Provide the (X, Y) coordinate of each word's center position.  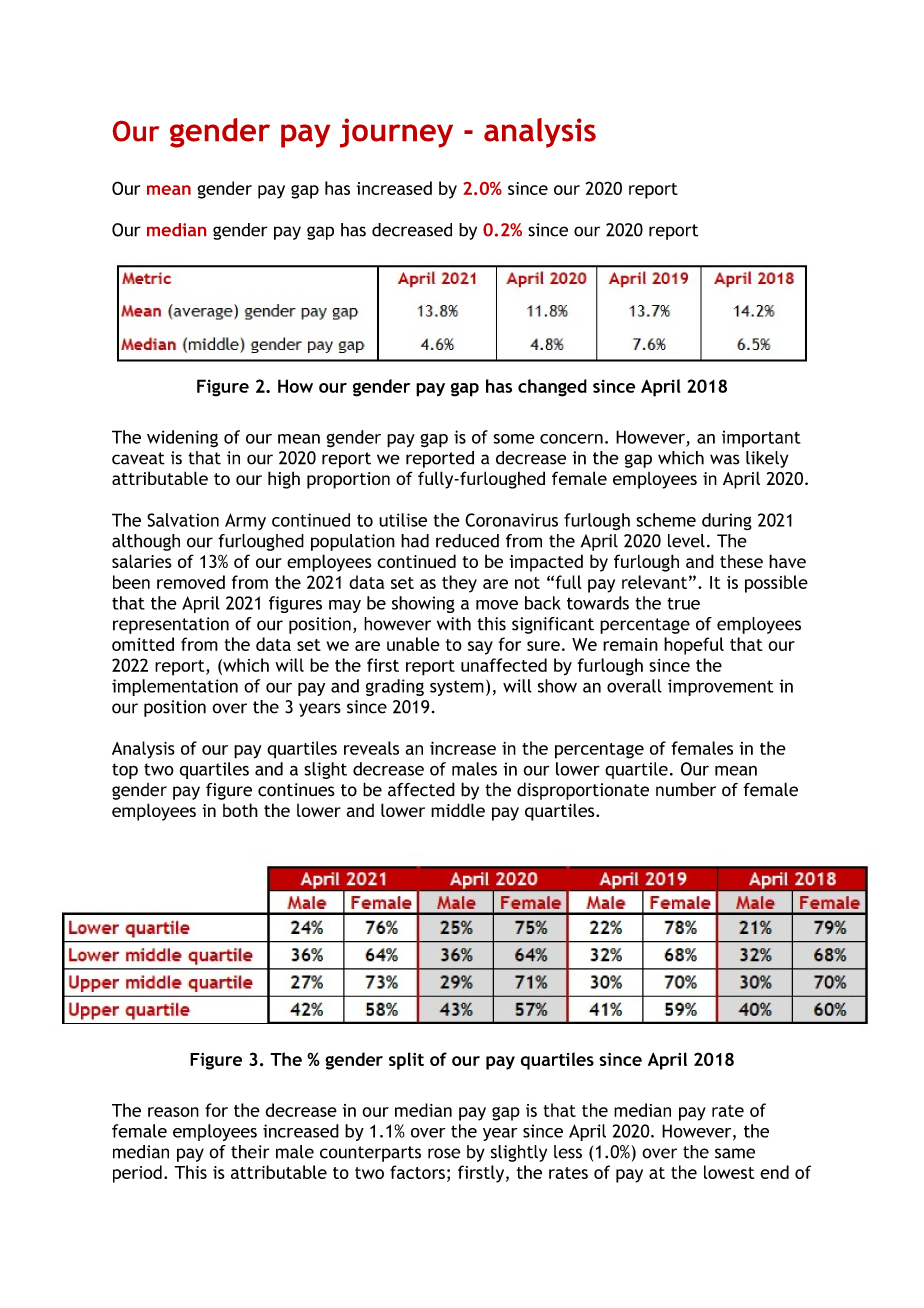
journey (396, 133)
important (761, 439)
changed (552, 388)
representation (171, 625)
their (250, 1152)
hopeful (694, 646)
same (735, 1153)
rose (444, 1153)
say (480, 648)
